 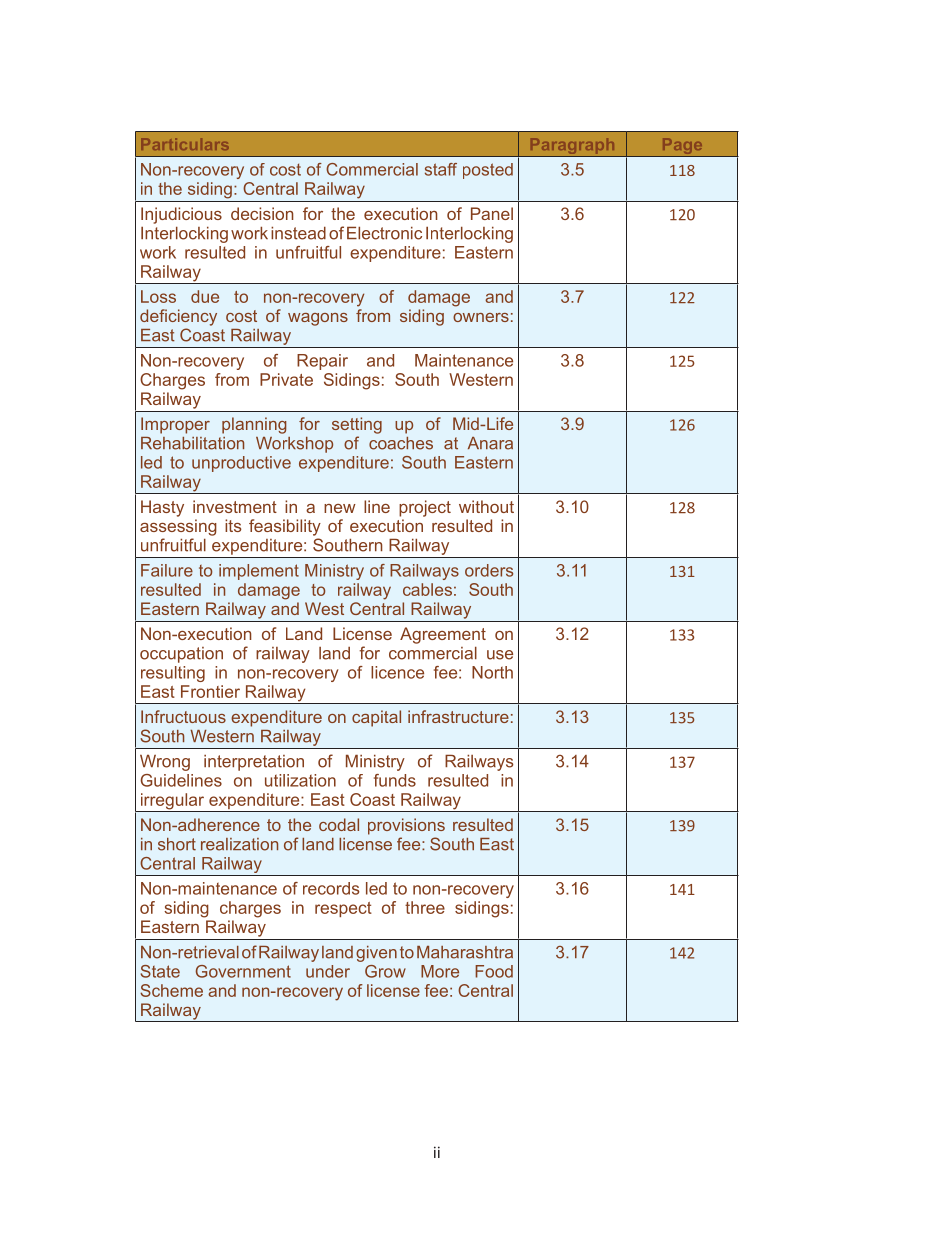 I want to click on utilization, so click(x=300, y=780).
